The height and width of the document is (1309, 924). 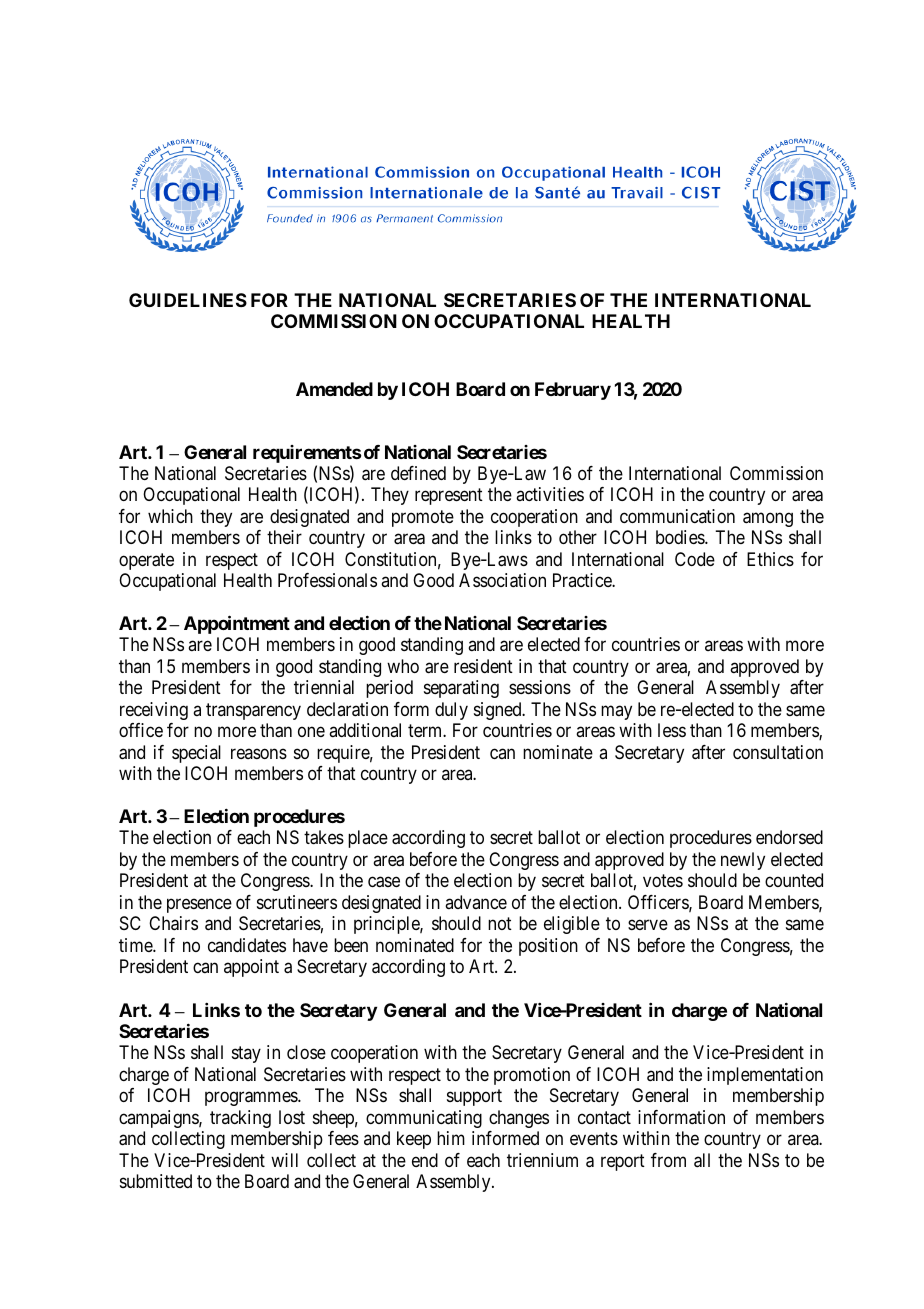 I want to click on less, so click(x=672, y=730).
